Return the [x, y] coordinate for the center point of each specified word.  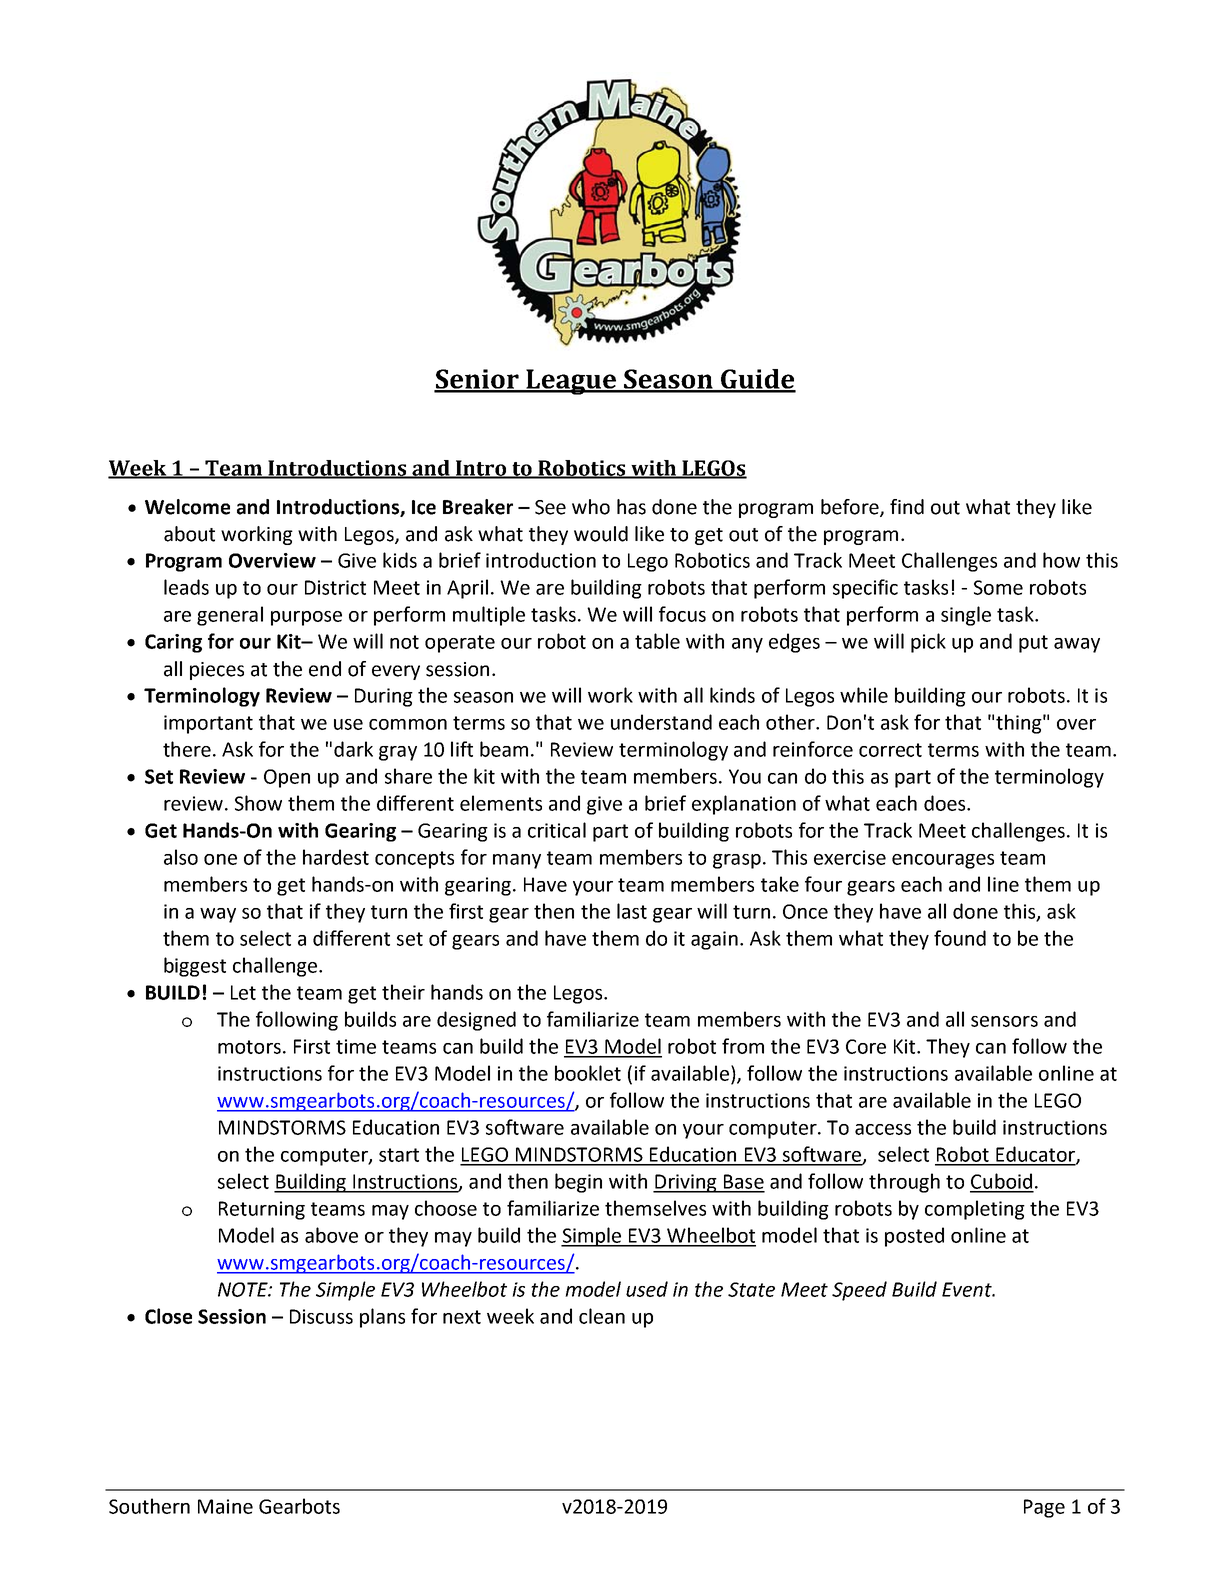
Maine [225, 1506]
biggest [195, 967]
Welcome [187, 507]
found [960, 938]
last [632, 911]
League [571, 382]
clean [602, 1316]
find [907, 507]
